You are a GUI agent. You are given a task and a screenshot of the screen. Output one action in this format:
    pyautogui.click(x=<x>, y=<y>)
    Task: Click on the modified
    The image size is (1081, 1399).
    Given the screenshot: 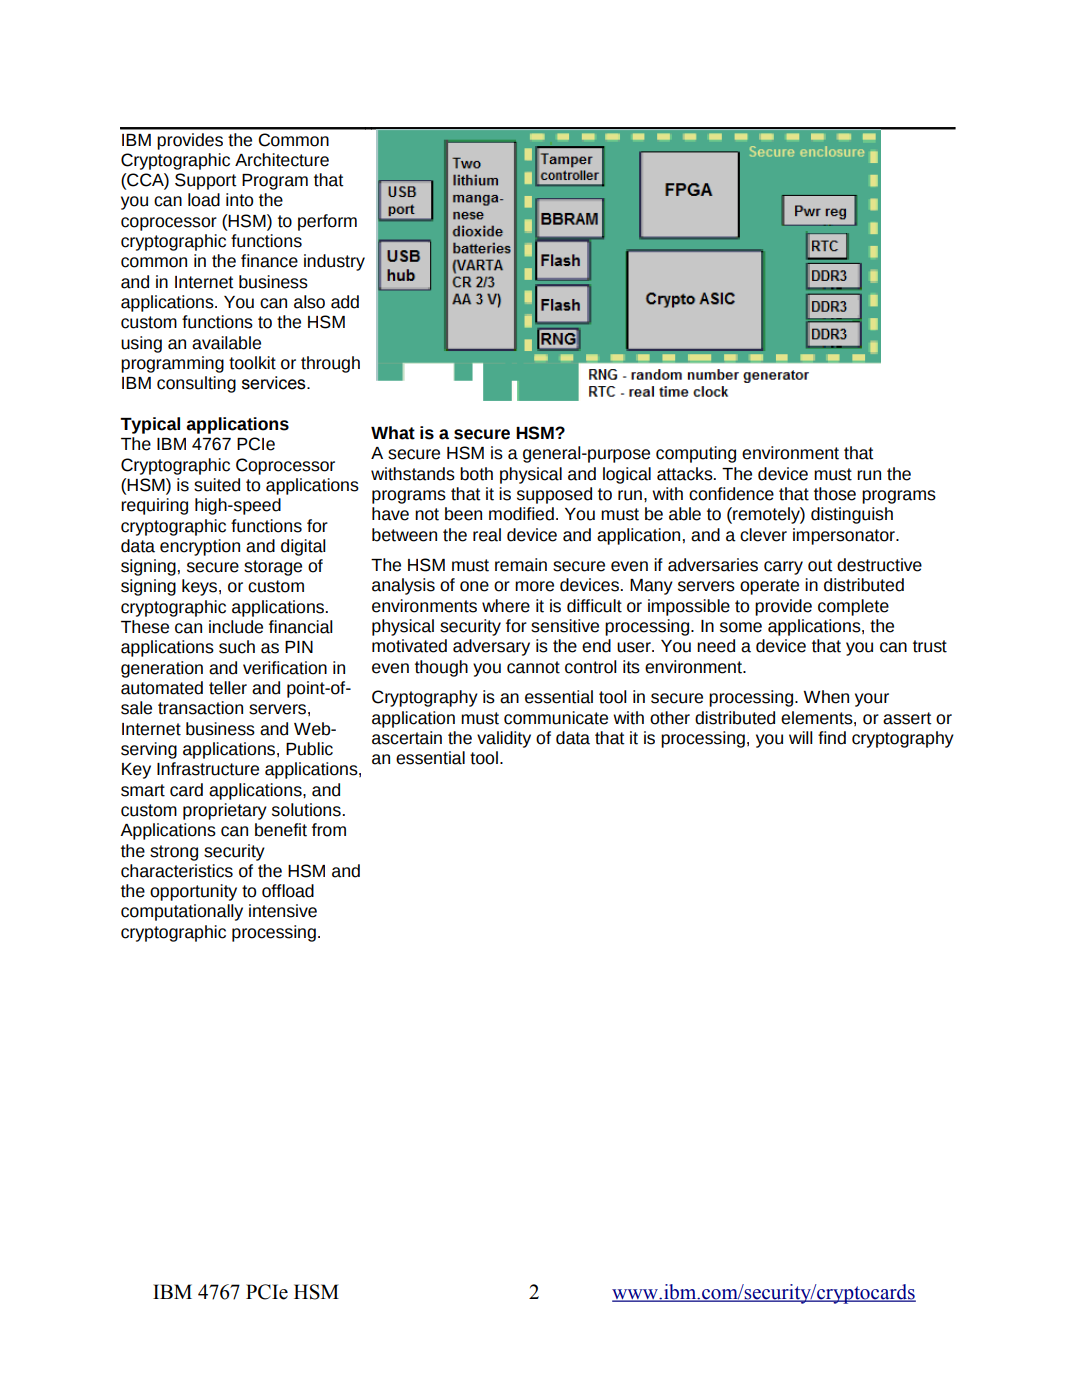 What is the action you would take?
    pyautogui.click(x=521, y=514)
